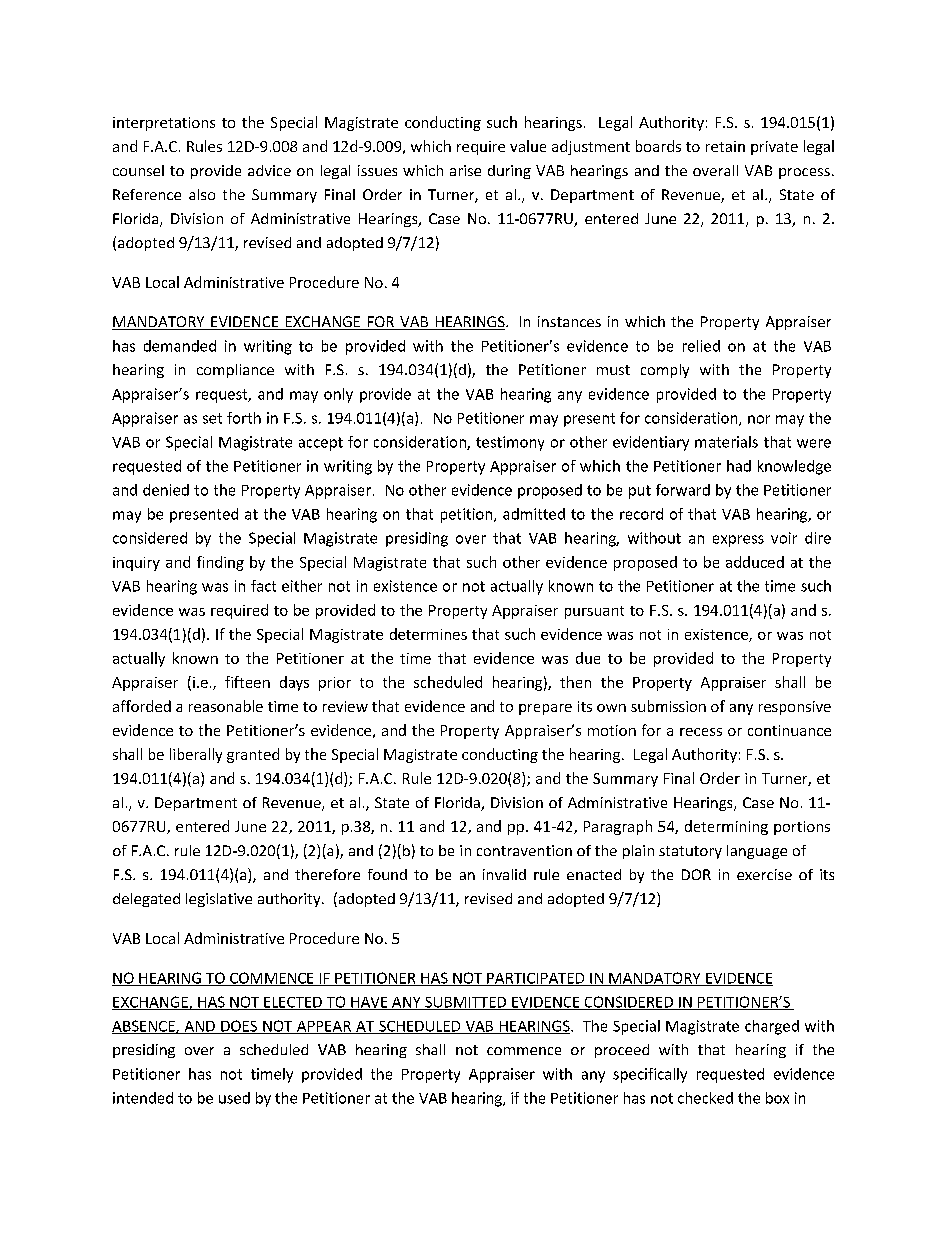 This page has width=952, height=1233. What do you see at coordinates (465, 170) in the page?
I see `arise` at bounding box center [465, 170].
